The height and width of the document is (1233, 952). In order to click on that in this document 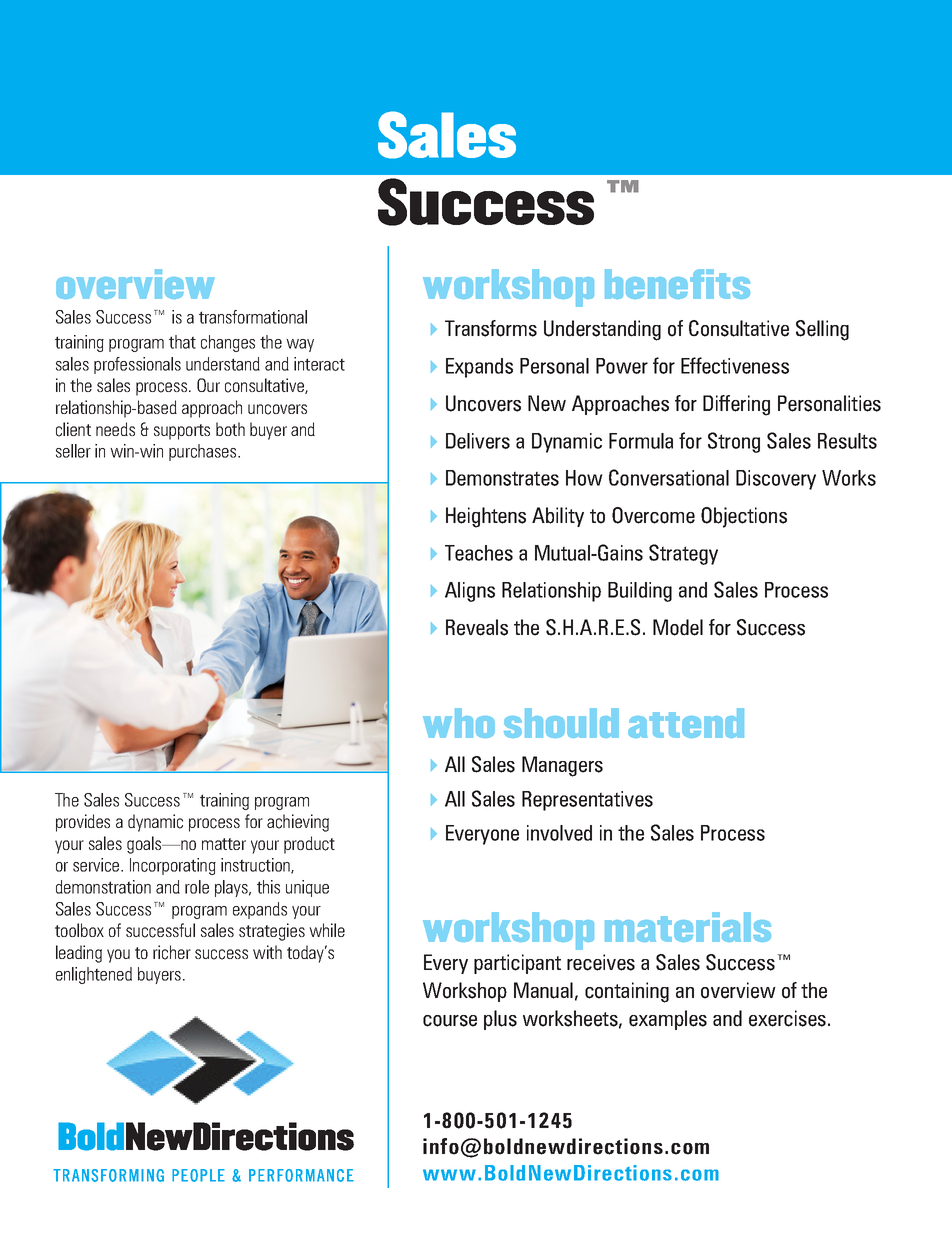, I will do `click(182, 342)`.
